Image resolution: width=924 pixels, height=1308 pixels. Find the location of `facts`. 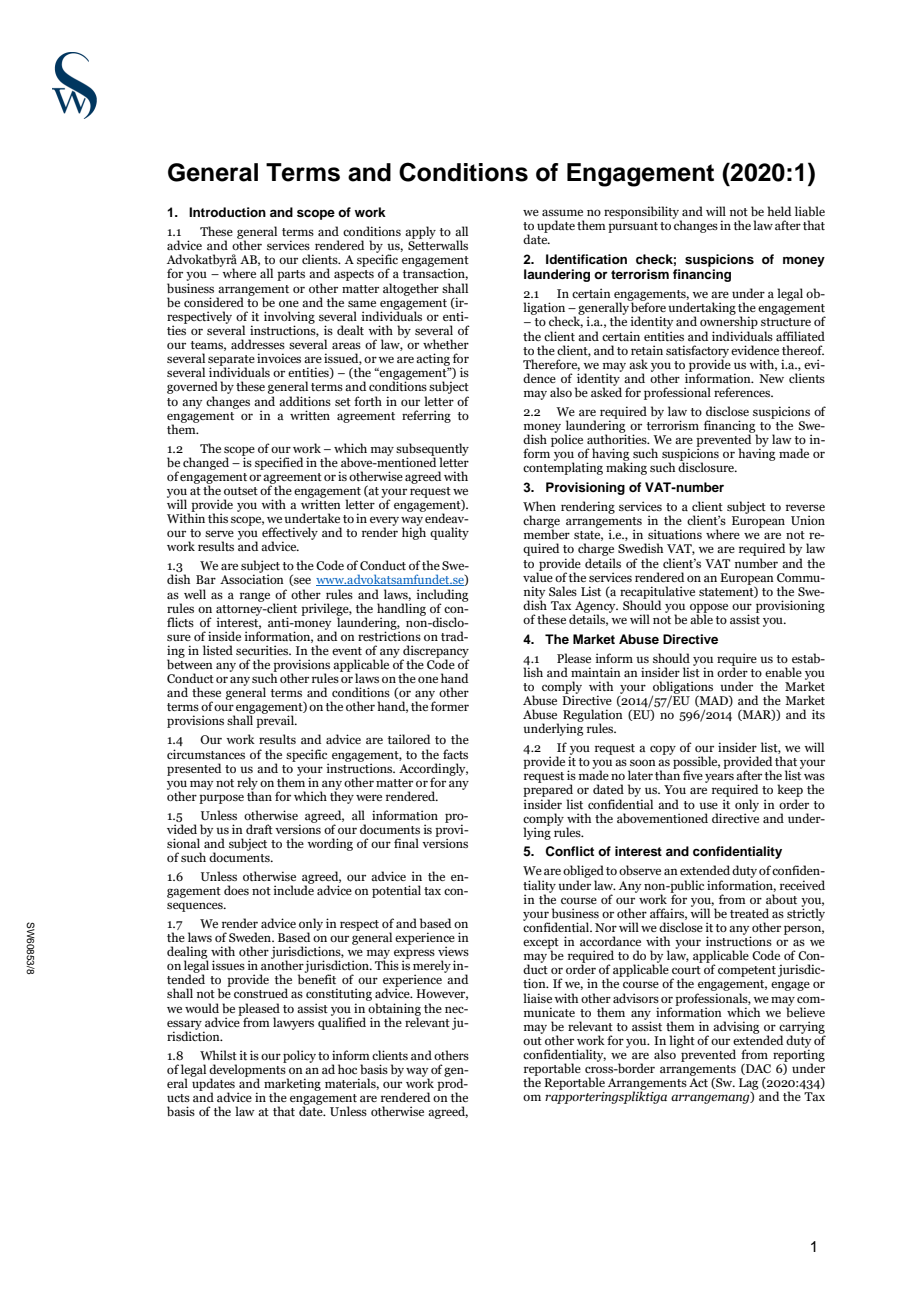

facts is located at coordinates (455, 754).
